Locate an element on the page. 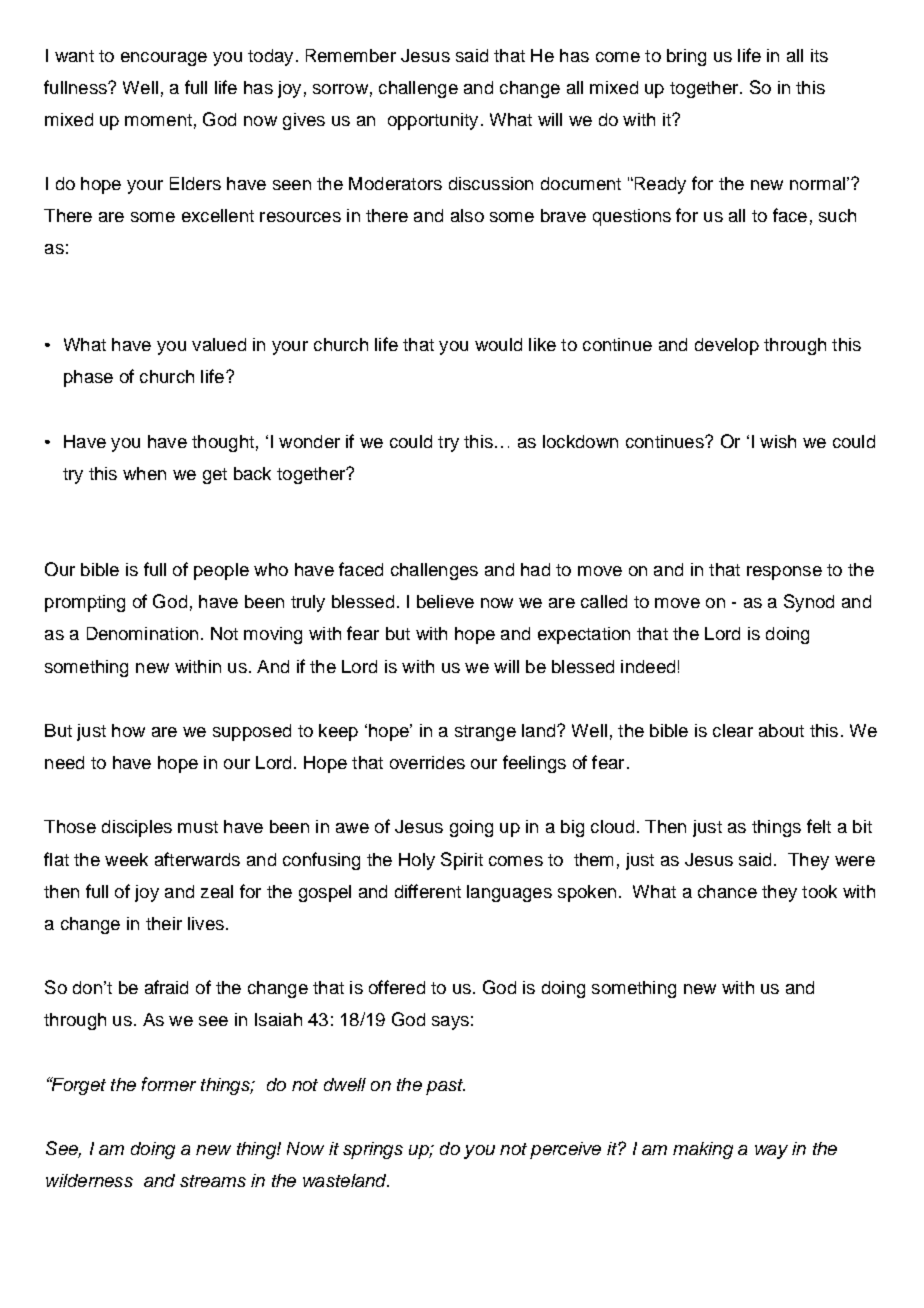  opportunity is located at coordinates (433, 121).
